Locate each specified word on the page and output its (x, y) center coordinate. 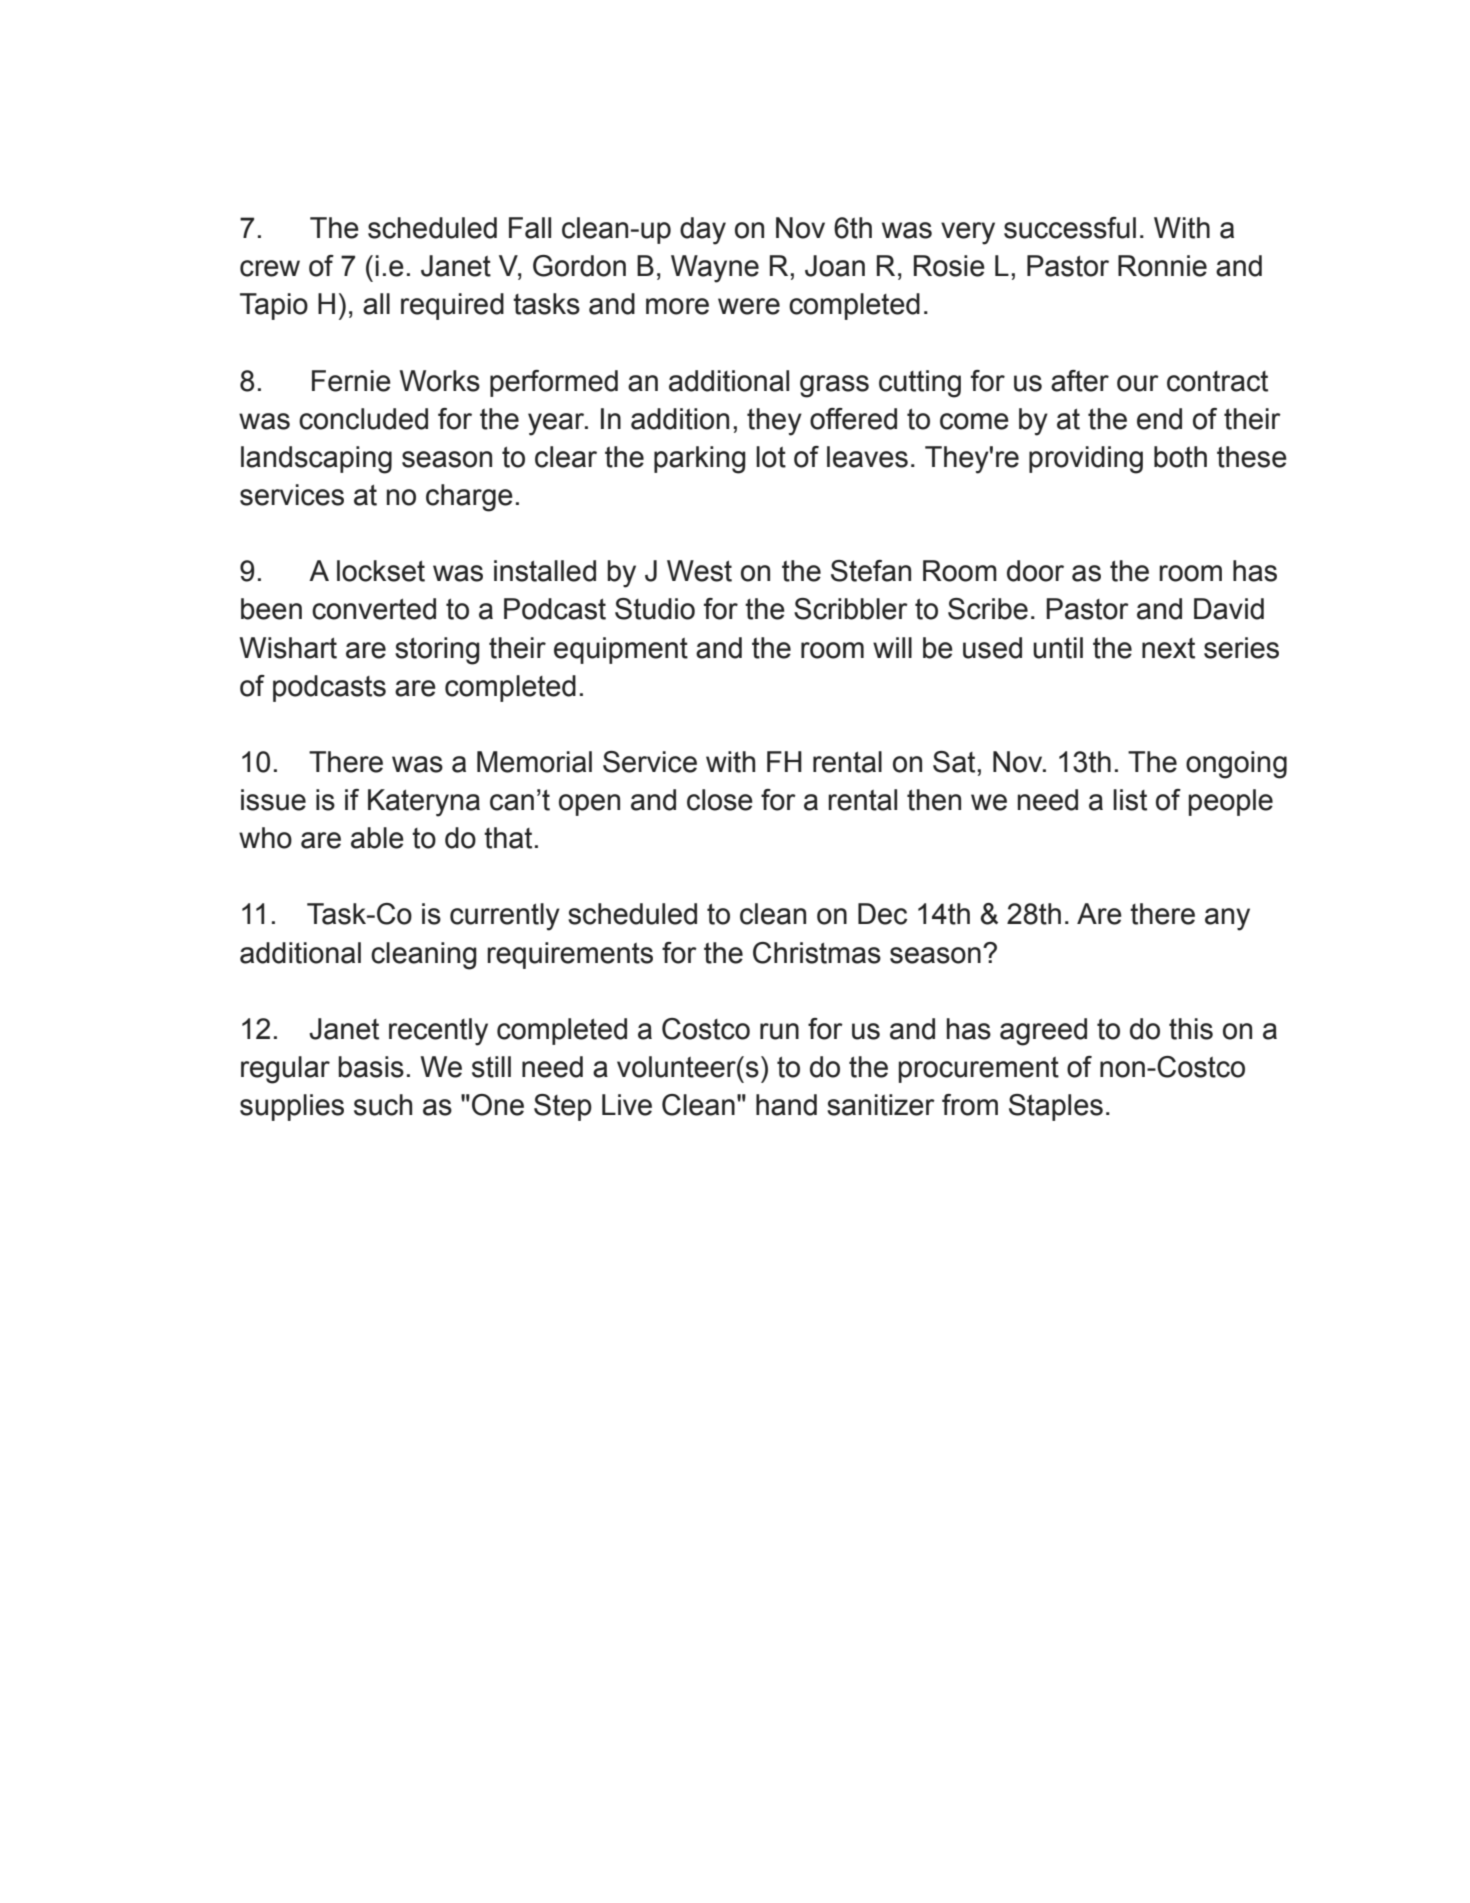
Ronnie (1162, 266)
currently (505, 917)
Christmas (817, 953)
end (1159, 419)
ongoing (1236, 765)
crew (270, 268)
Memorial (534, 762)
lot (771, 457)
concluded (363, 419)
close (720, 800)
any (1227, 919)
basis (371, 1067)
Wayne (715, 269)
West (699, 571)
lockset (381, 571)
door (1035, 571)
